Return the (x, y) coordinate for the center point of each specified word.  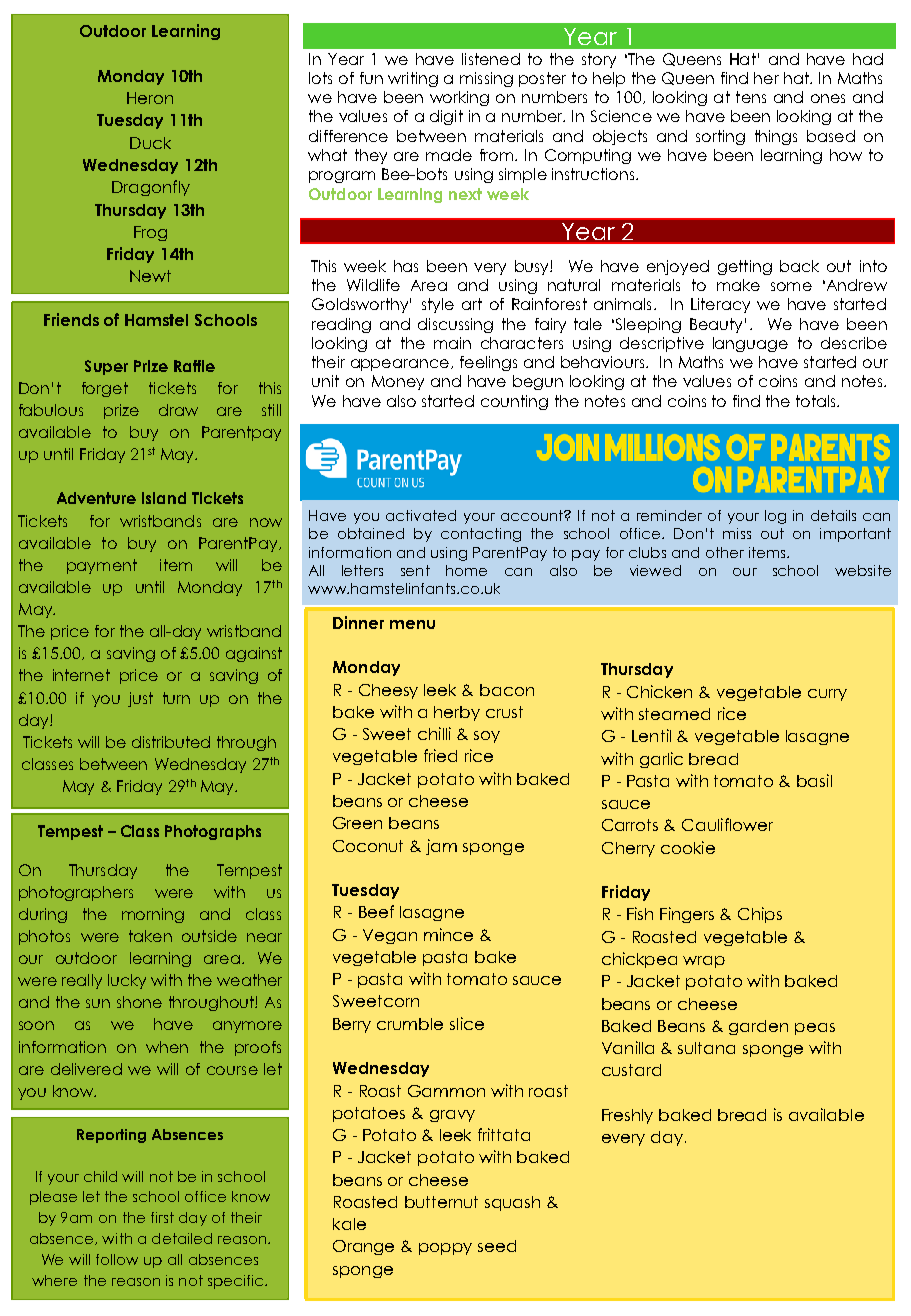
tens (751, 97)
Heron (150, 98)
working (459, 98)
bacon (507, 690)
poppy (445, 1249)
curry (827, 695)
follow (117, 1259)
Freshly (627, 1116)
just (140, 699)
